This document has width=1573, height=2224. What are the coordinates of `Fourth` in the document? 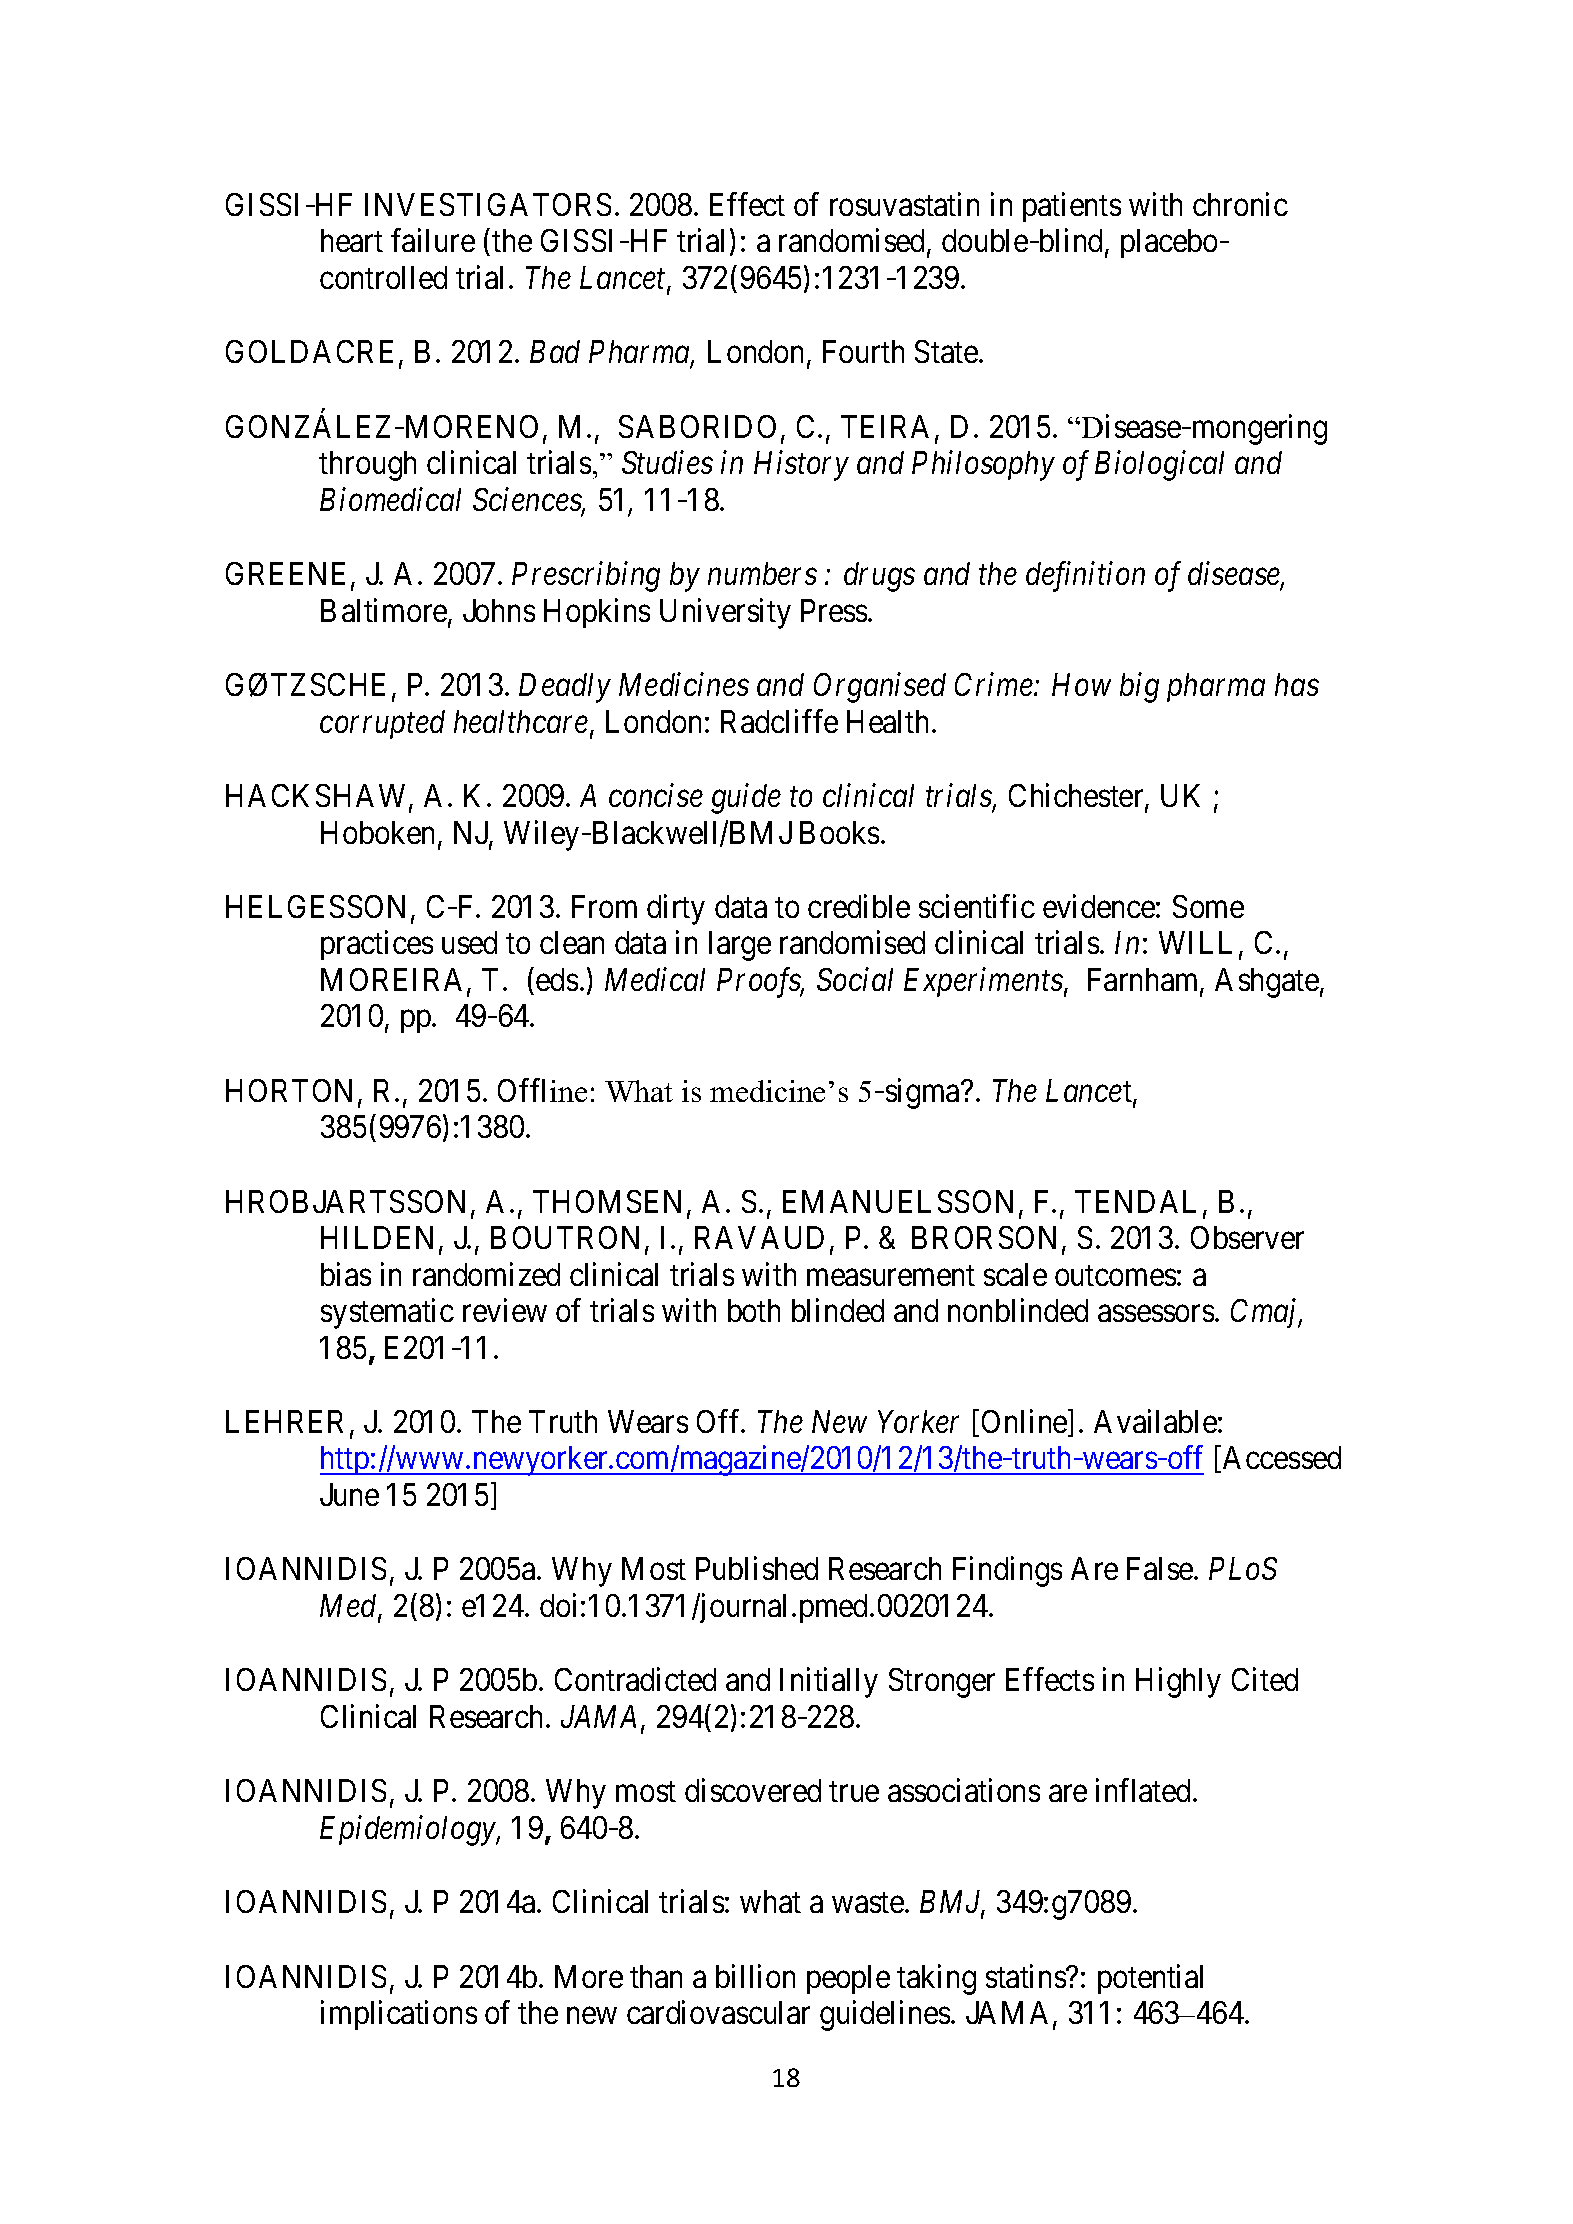 It's located at (863, 351).
